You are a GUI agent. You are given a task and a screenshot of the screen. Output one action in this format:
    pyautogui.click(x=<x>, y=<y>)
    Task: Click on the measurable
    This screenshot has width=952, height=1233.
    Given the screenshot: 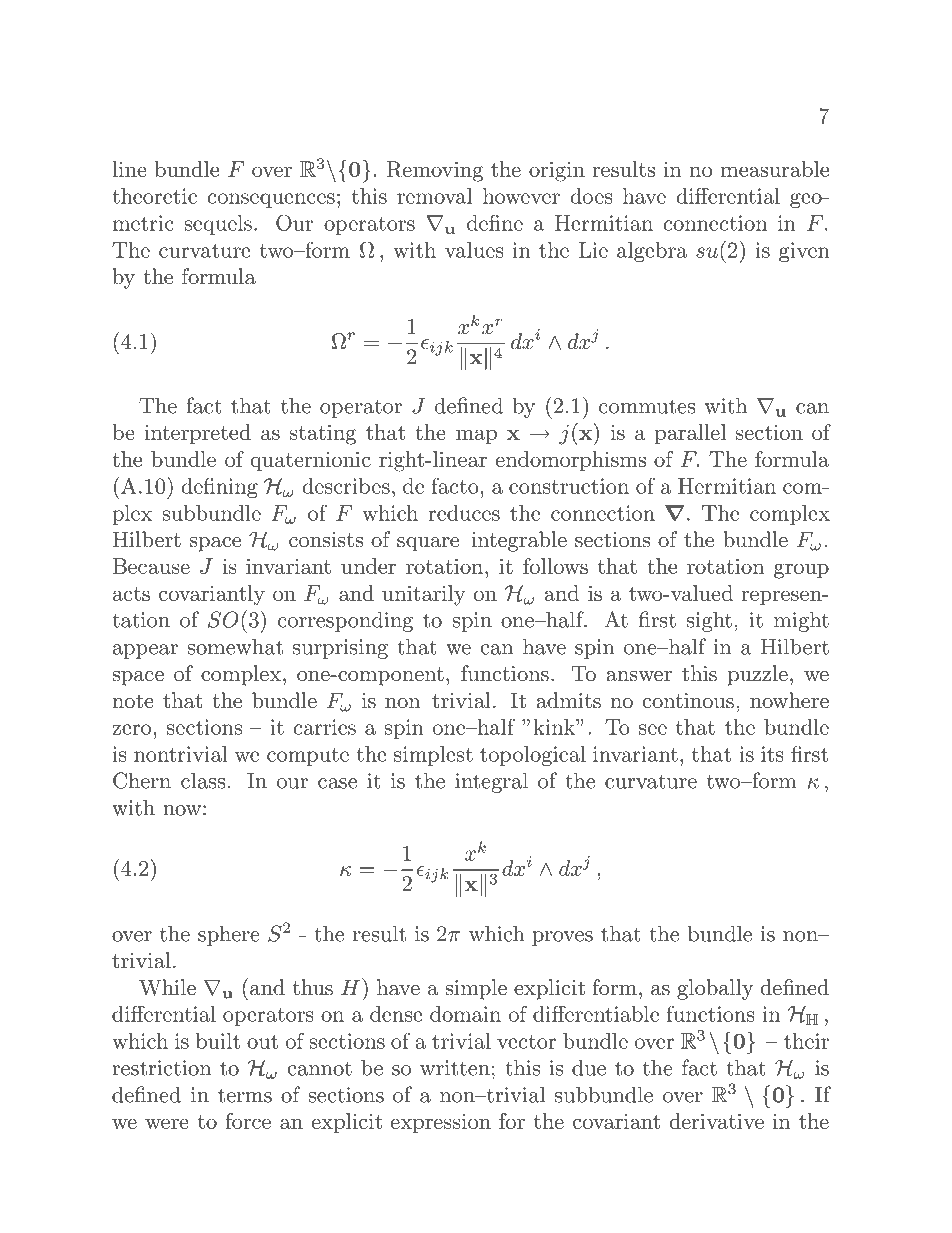 What is the action you would take?
    pyautogui.click(x=774, y=169)
